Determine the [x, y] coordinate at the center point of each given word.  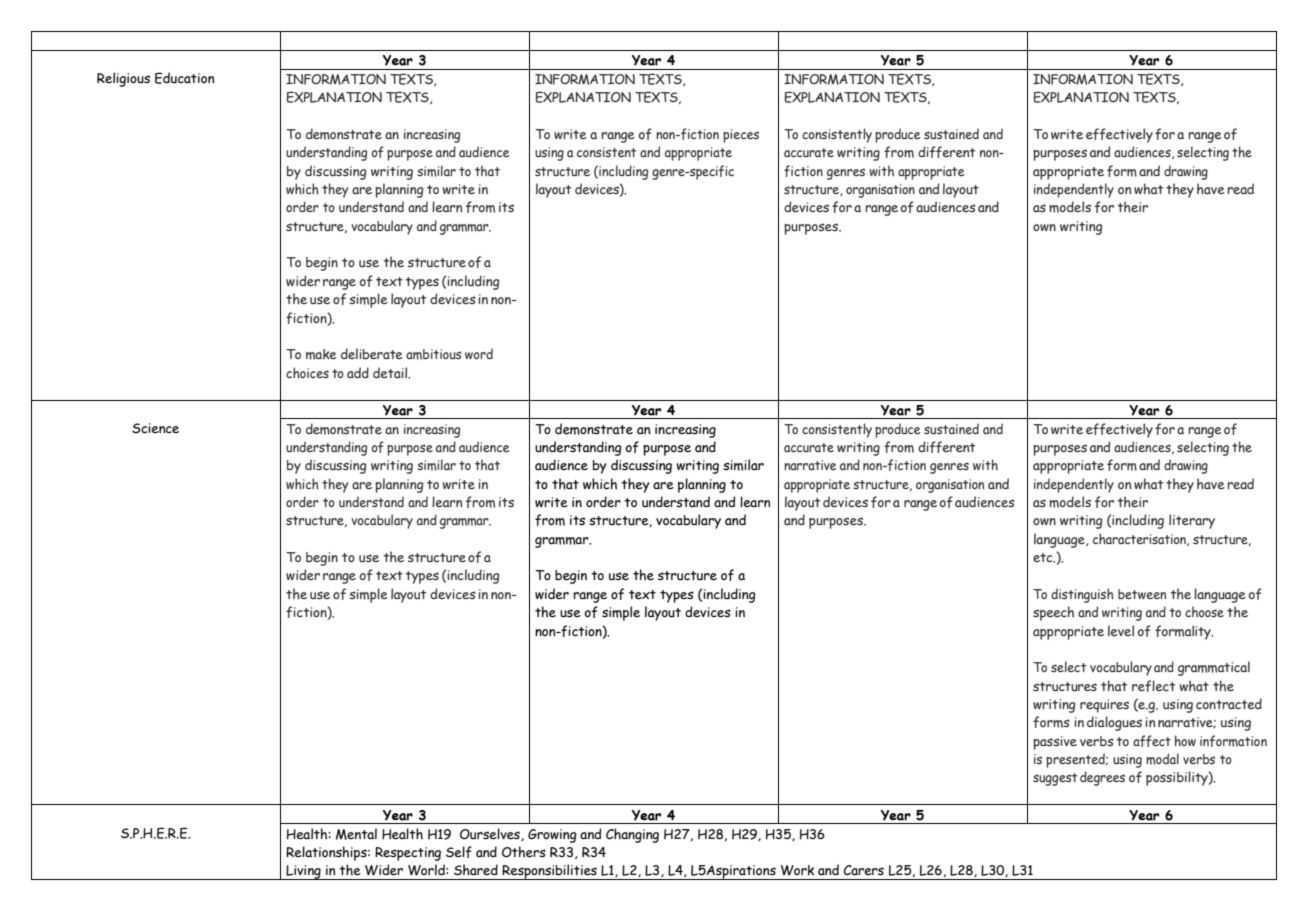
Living [303, 872]
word [479, 353]
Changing [632, 835]
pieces [741, 136]
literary [1192, 521]
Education [185, 78]
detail [391, 373]
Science [155, 428]
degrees [1102, 778]
